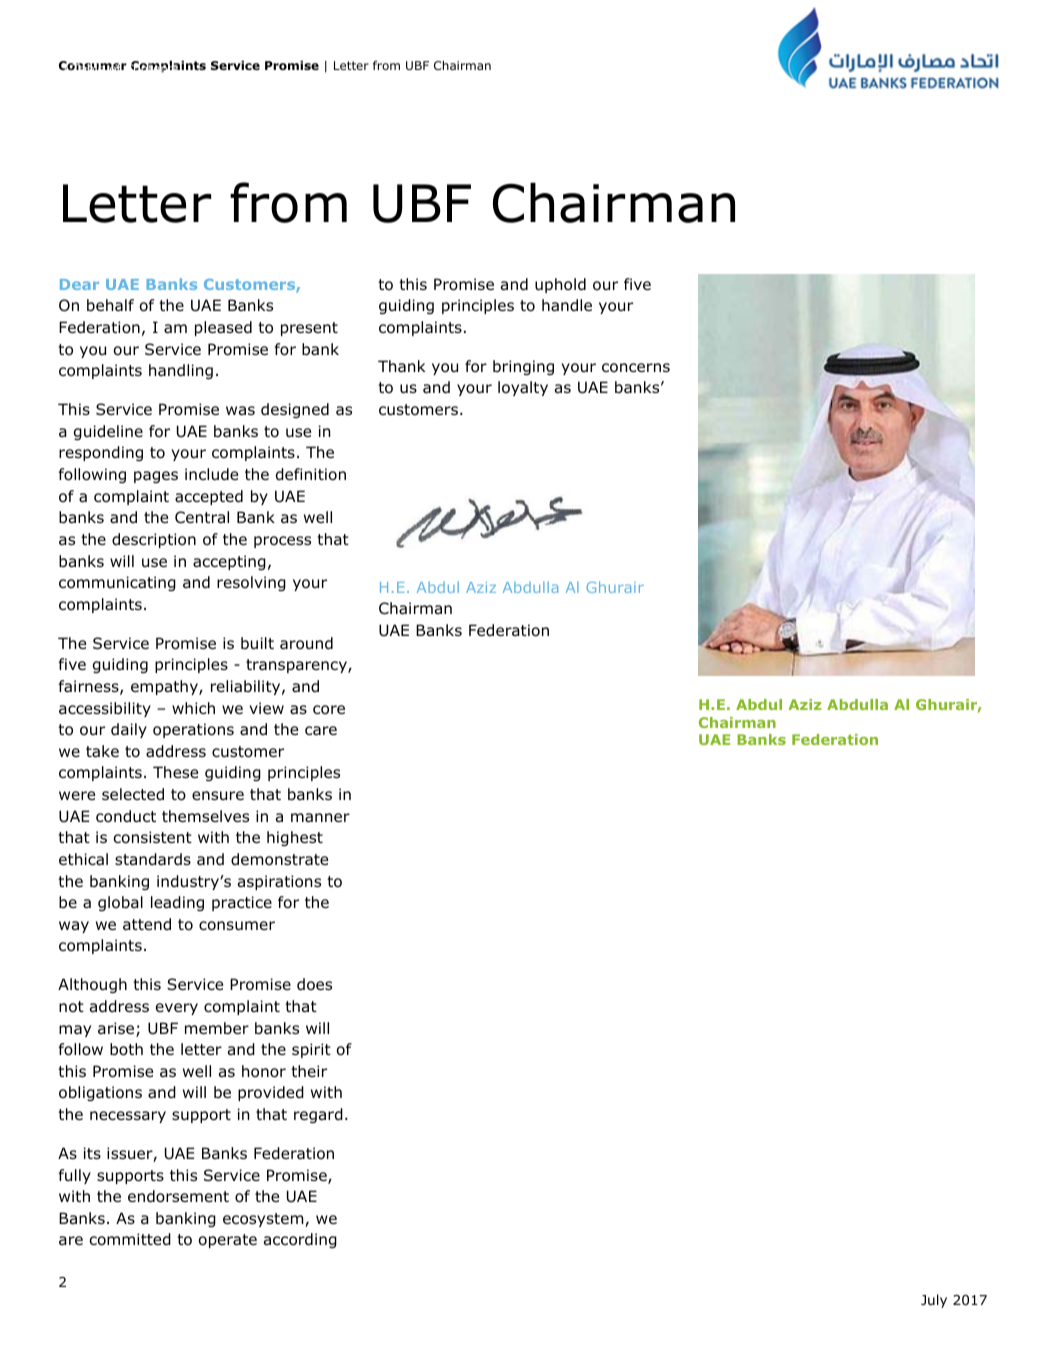 The height and width of the page is (1362, 1052). I want to click on pleased, so click(223, 328).
